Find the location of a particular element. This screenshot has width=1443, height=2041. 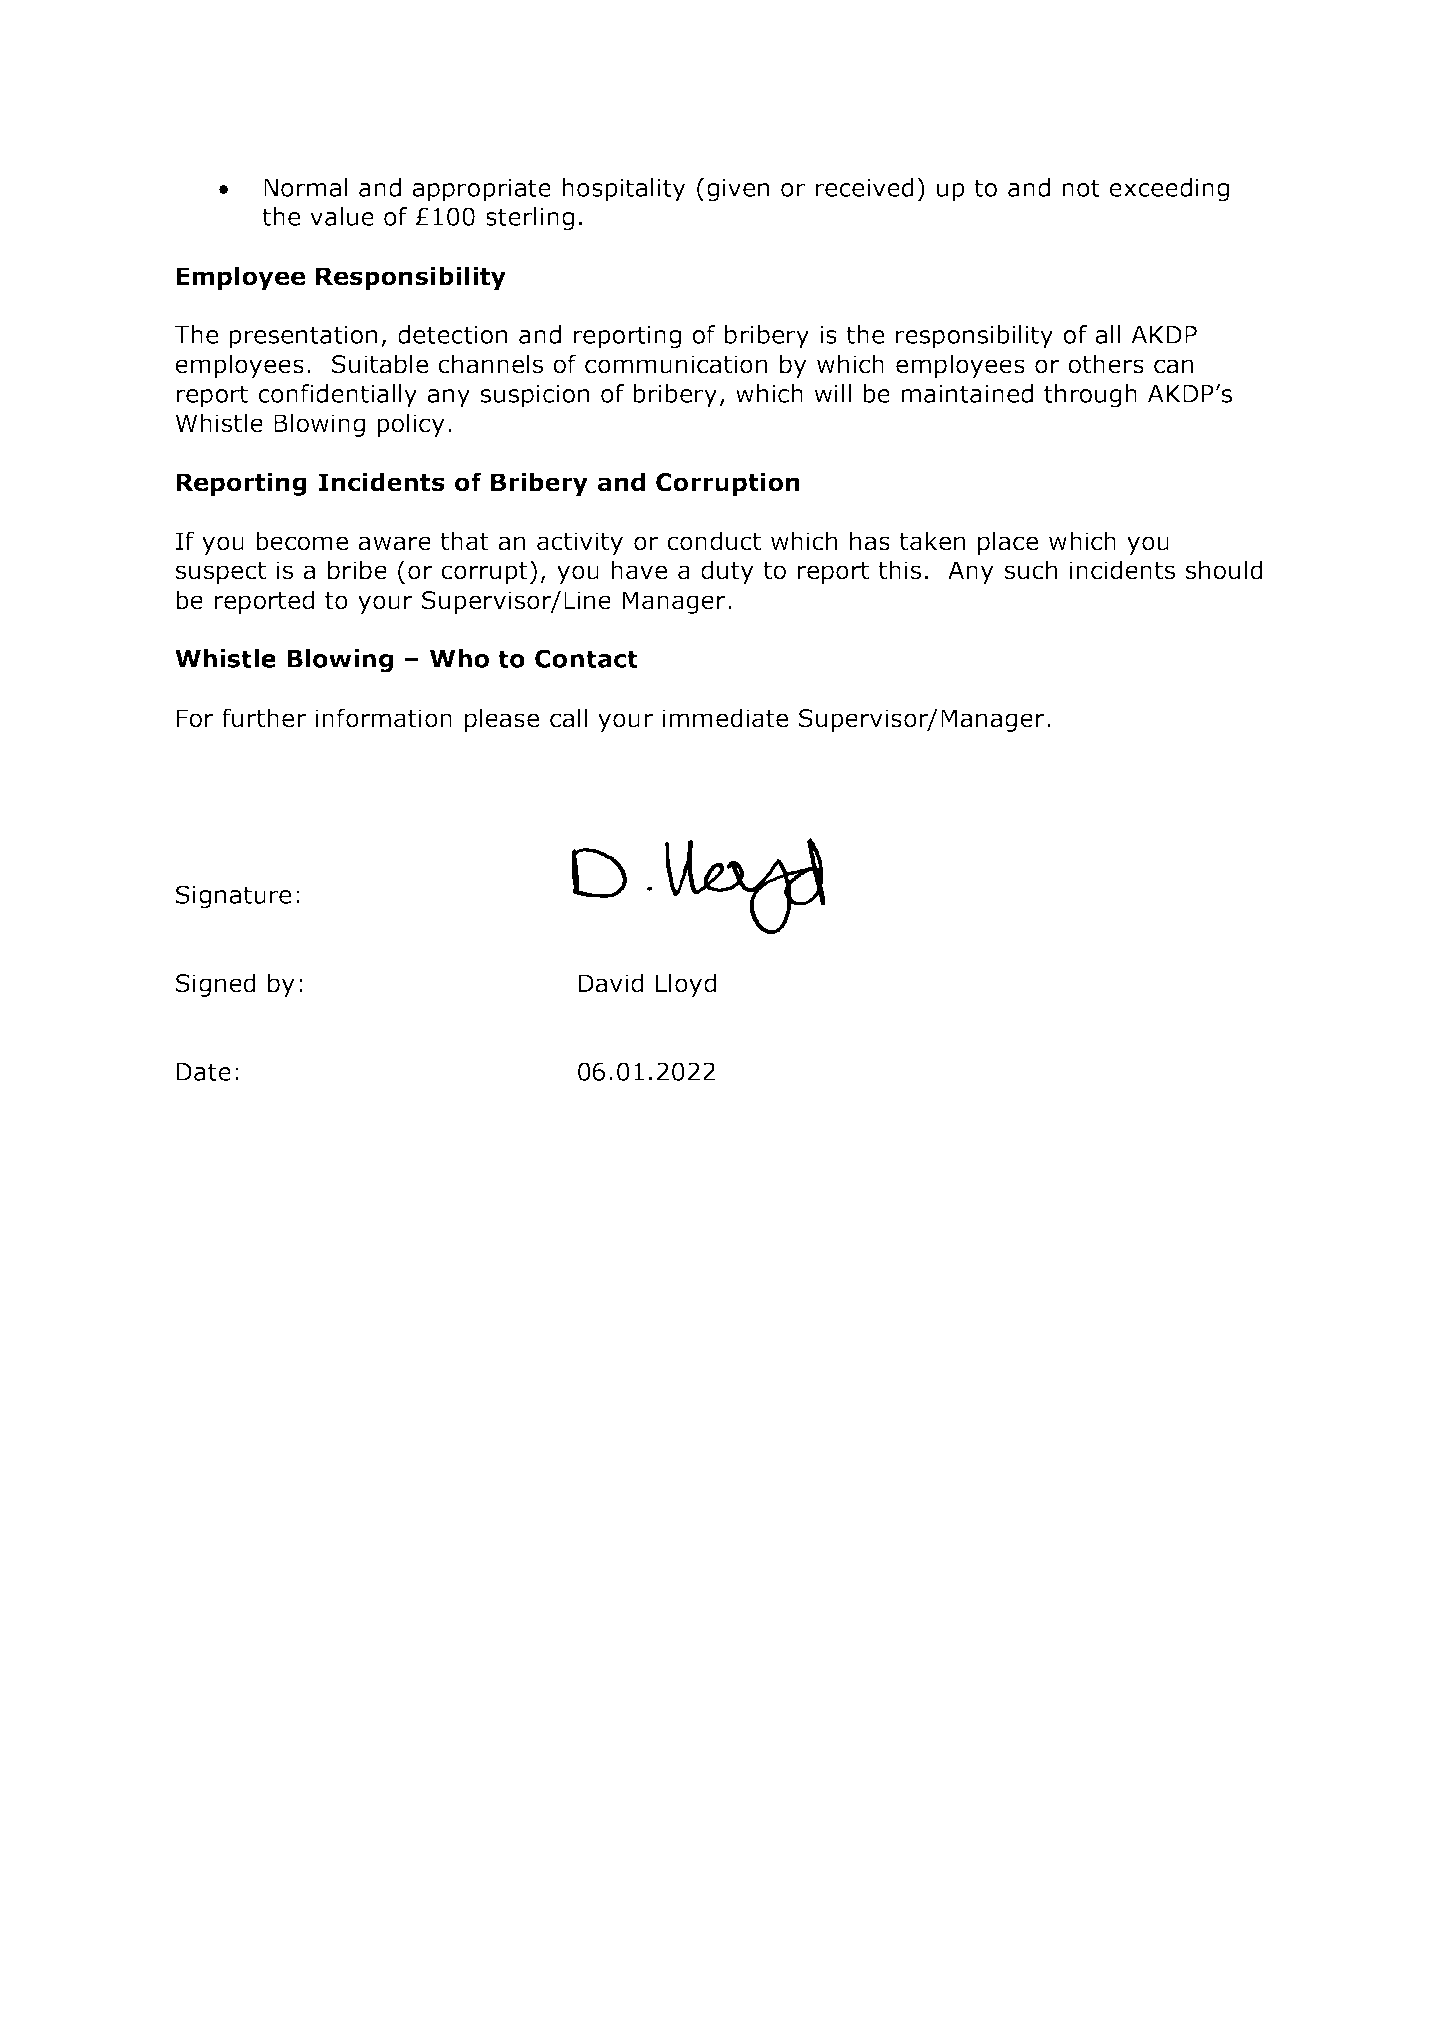

Date is located at coordinates (204, 1072).
